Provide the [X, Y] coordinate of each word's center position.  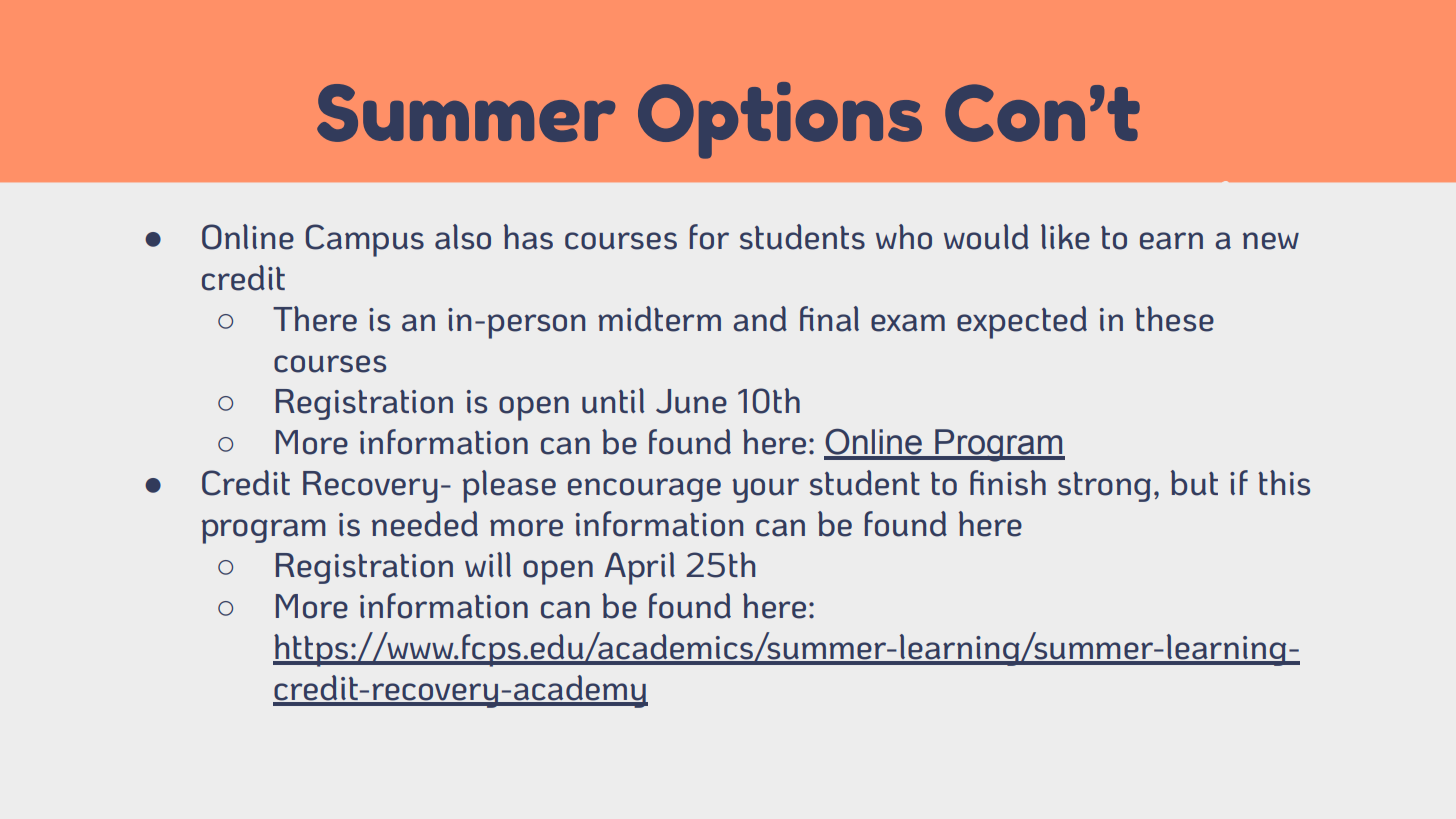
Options [780, 120]
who [904, 237]
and [760, 319]
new [1271, 241]
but [1194, 483]
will [488, 564]
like [1065, 237]
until [613, 401]
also [463, 237]
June [691, 401]
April [639, 568]
